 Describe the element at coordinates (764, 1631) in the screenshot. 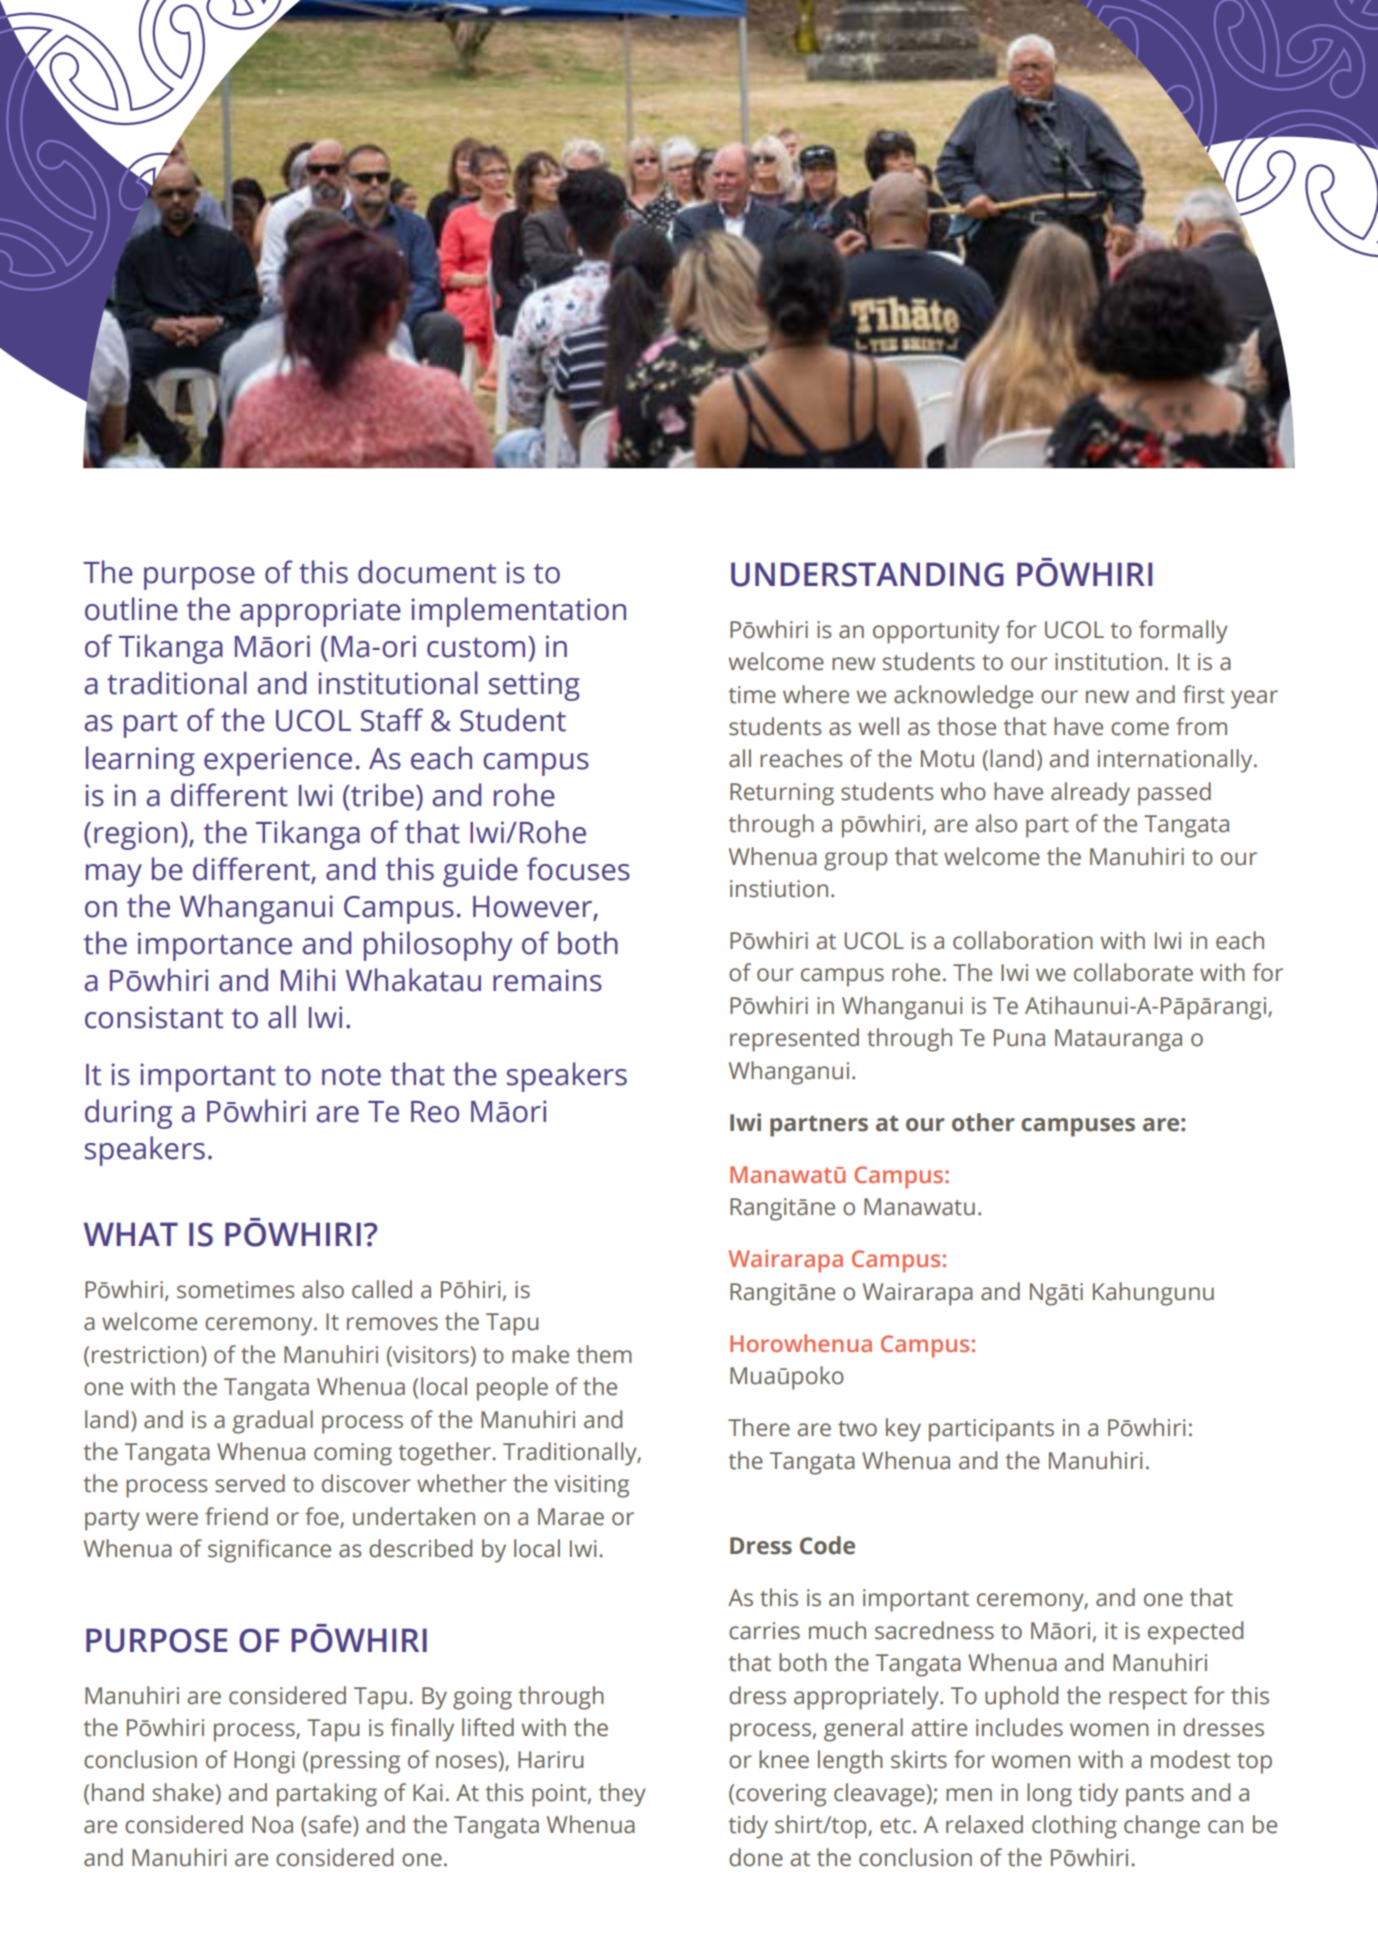

I see `carries` at that location.
